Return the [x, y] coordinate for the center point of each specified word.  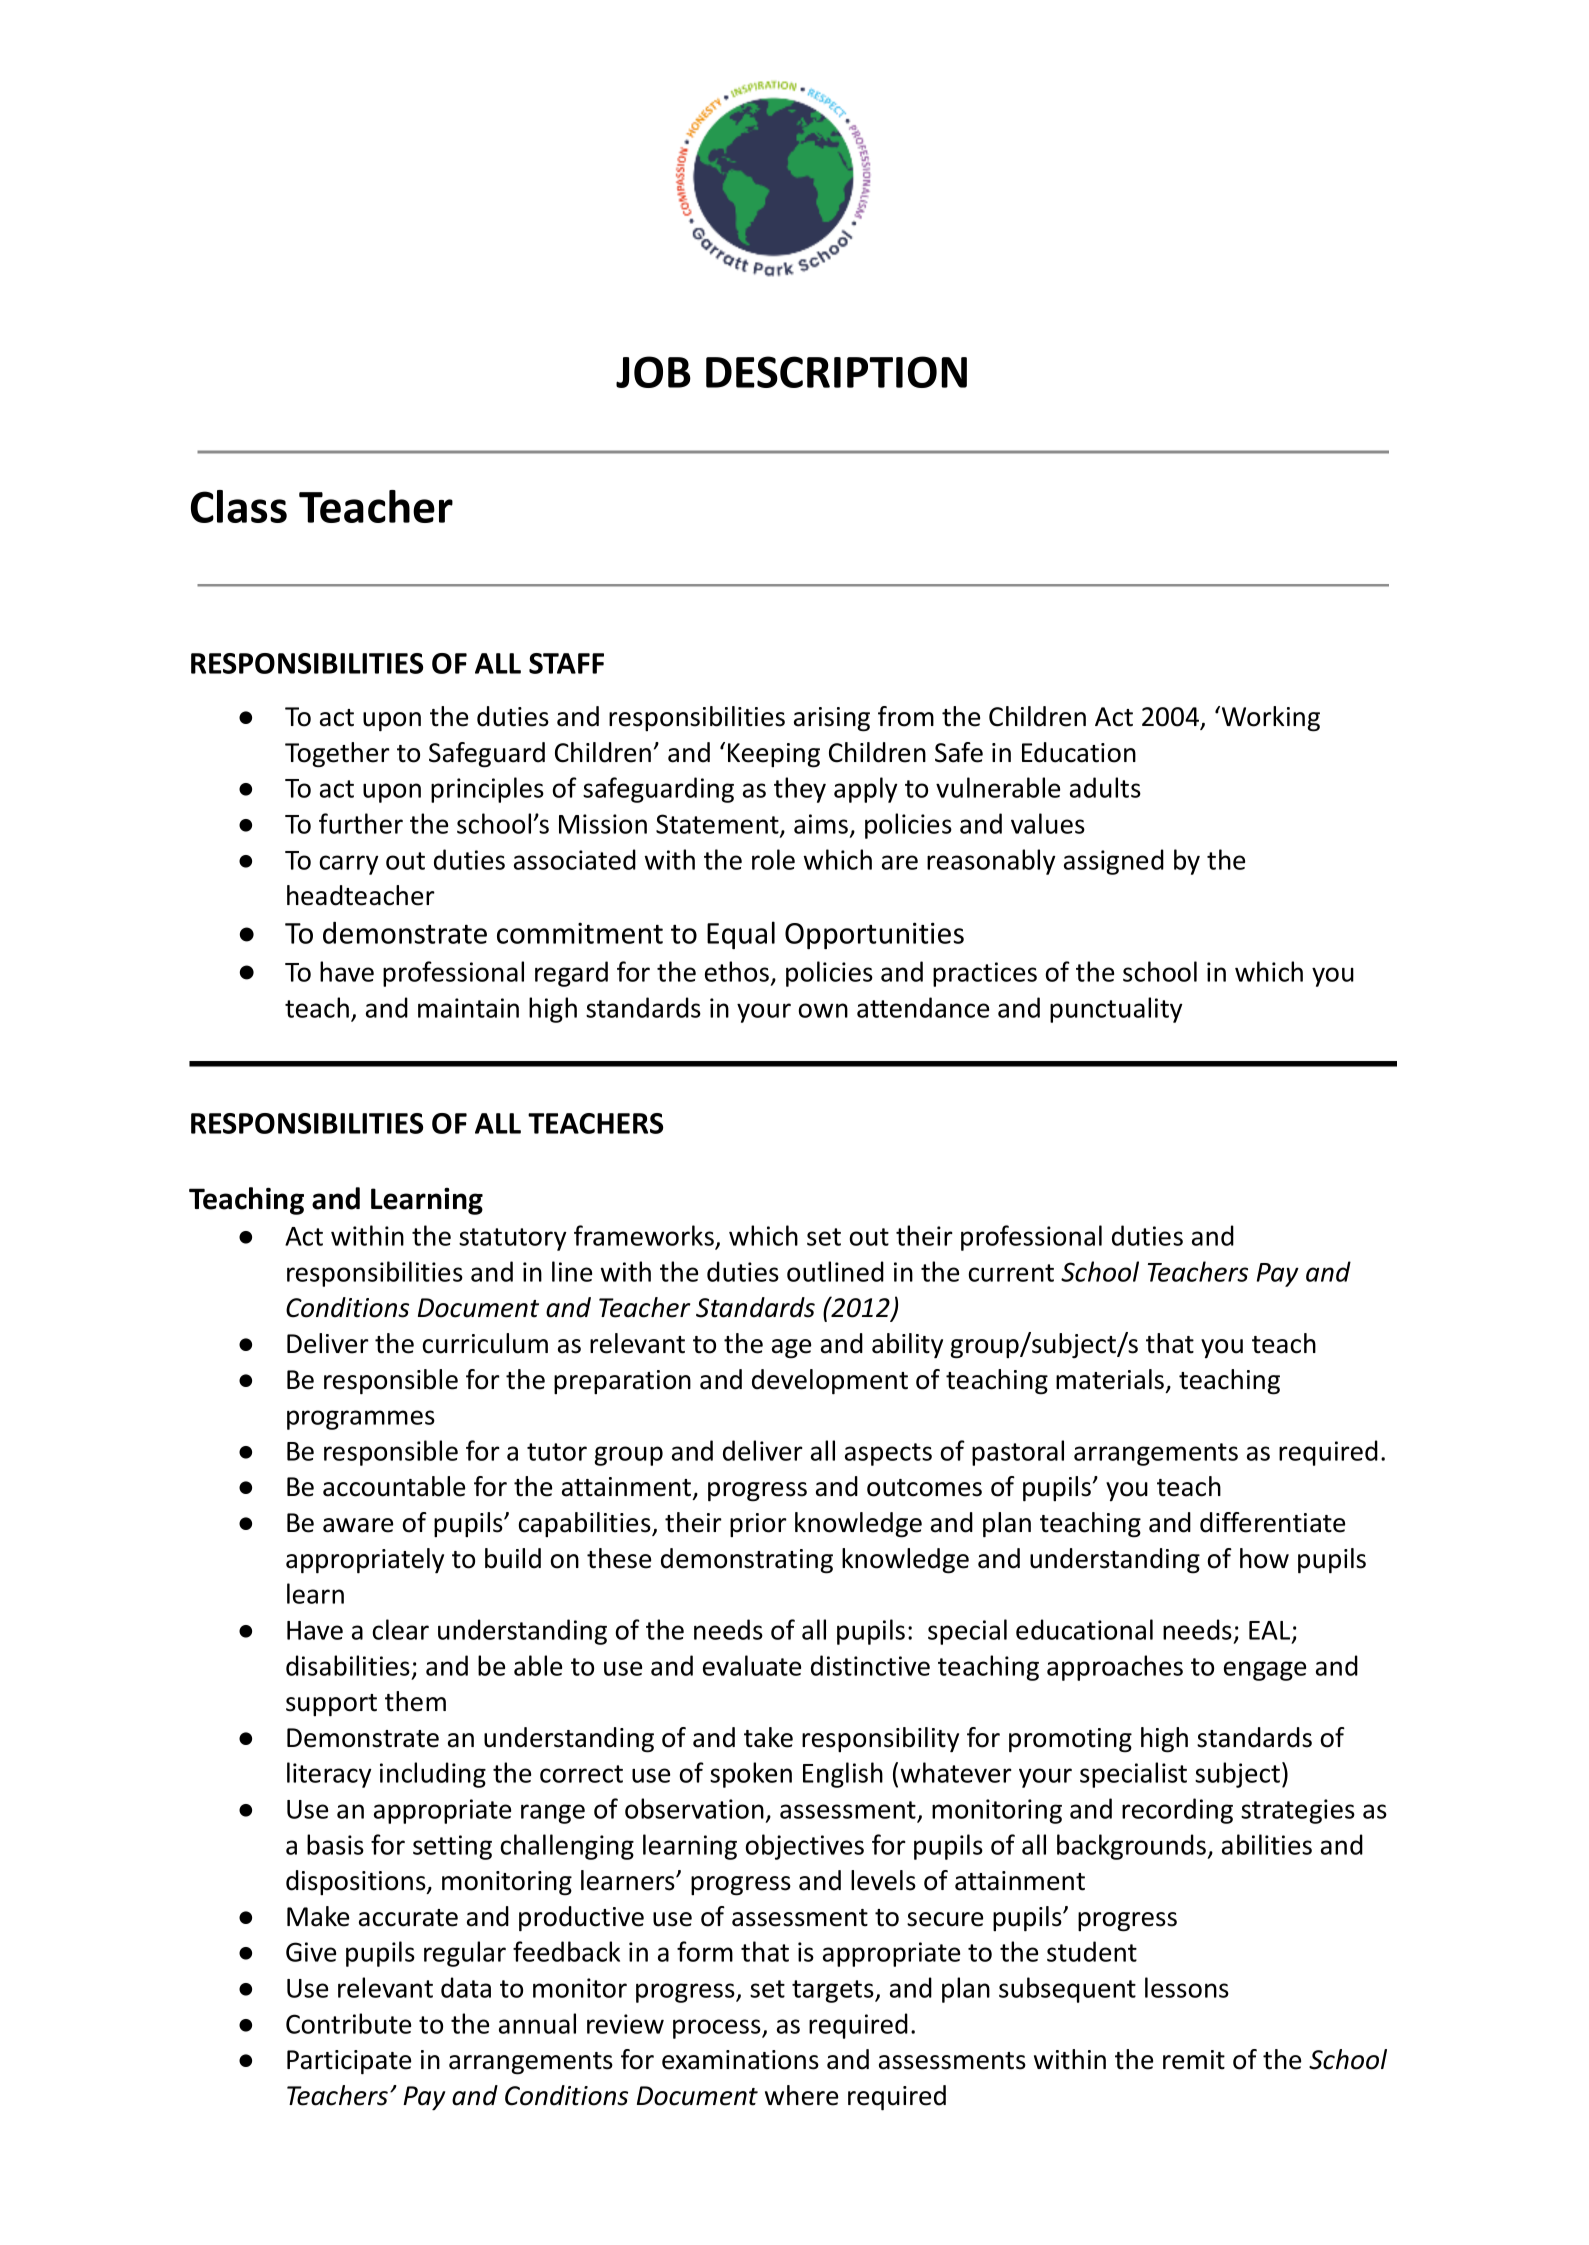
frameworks [645, 1237]
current [1011, 1273]
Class [239, 506]
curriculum [485, 1343]
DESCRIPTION [836, 372]
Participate [349, 2062]
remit [1194, 2060]
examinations [740, 2060]
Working [1271, 719]
